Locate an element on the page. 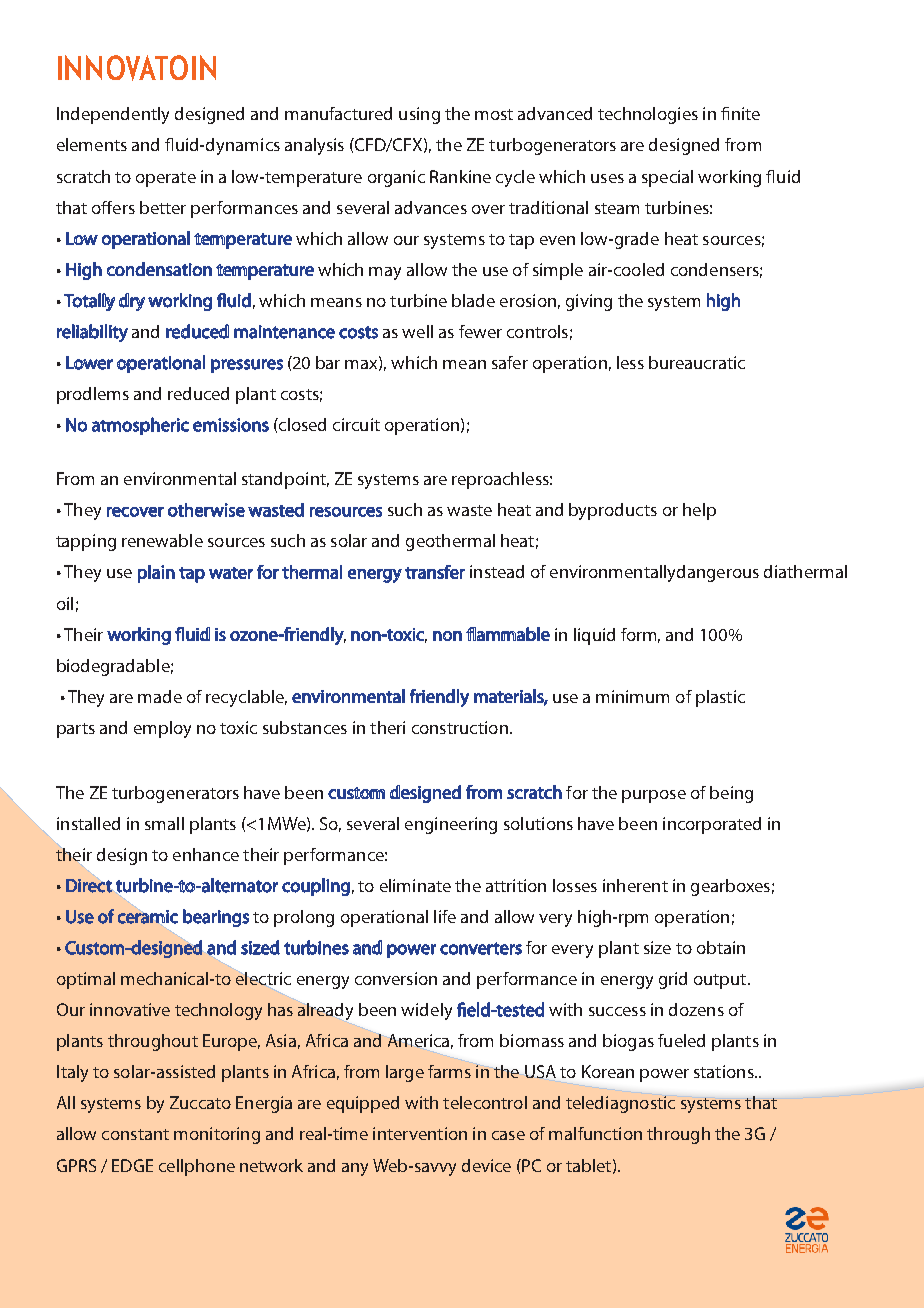 The image size is (924, 1308). help is located at coordinates (699, 511).
